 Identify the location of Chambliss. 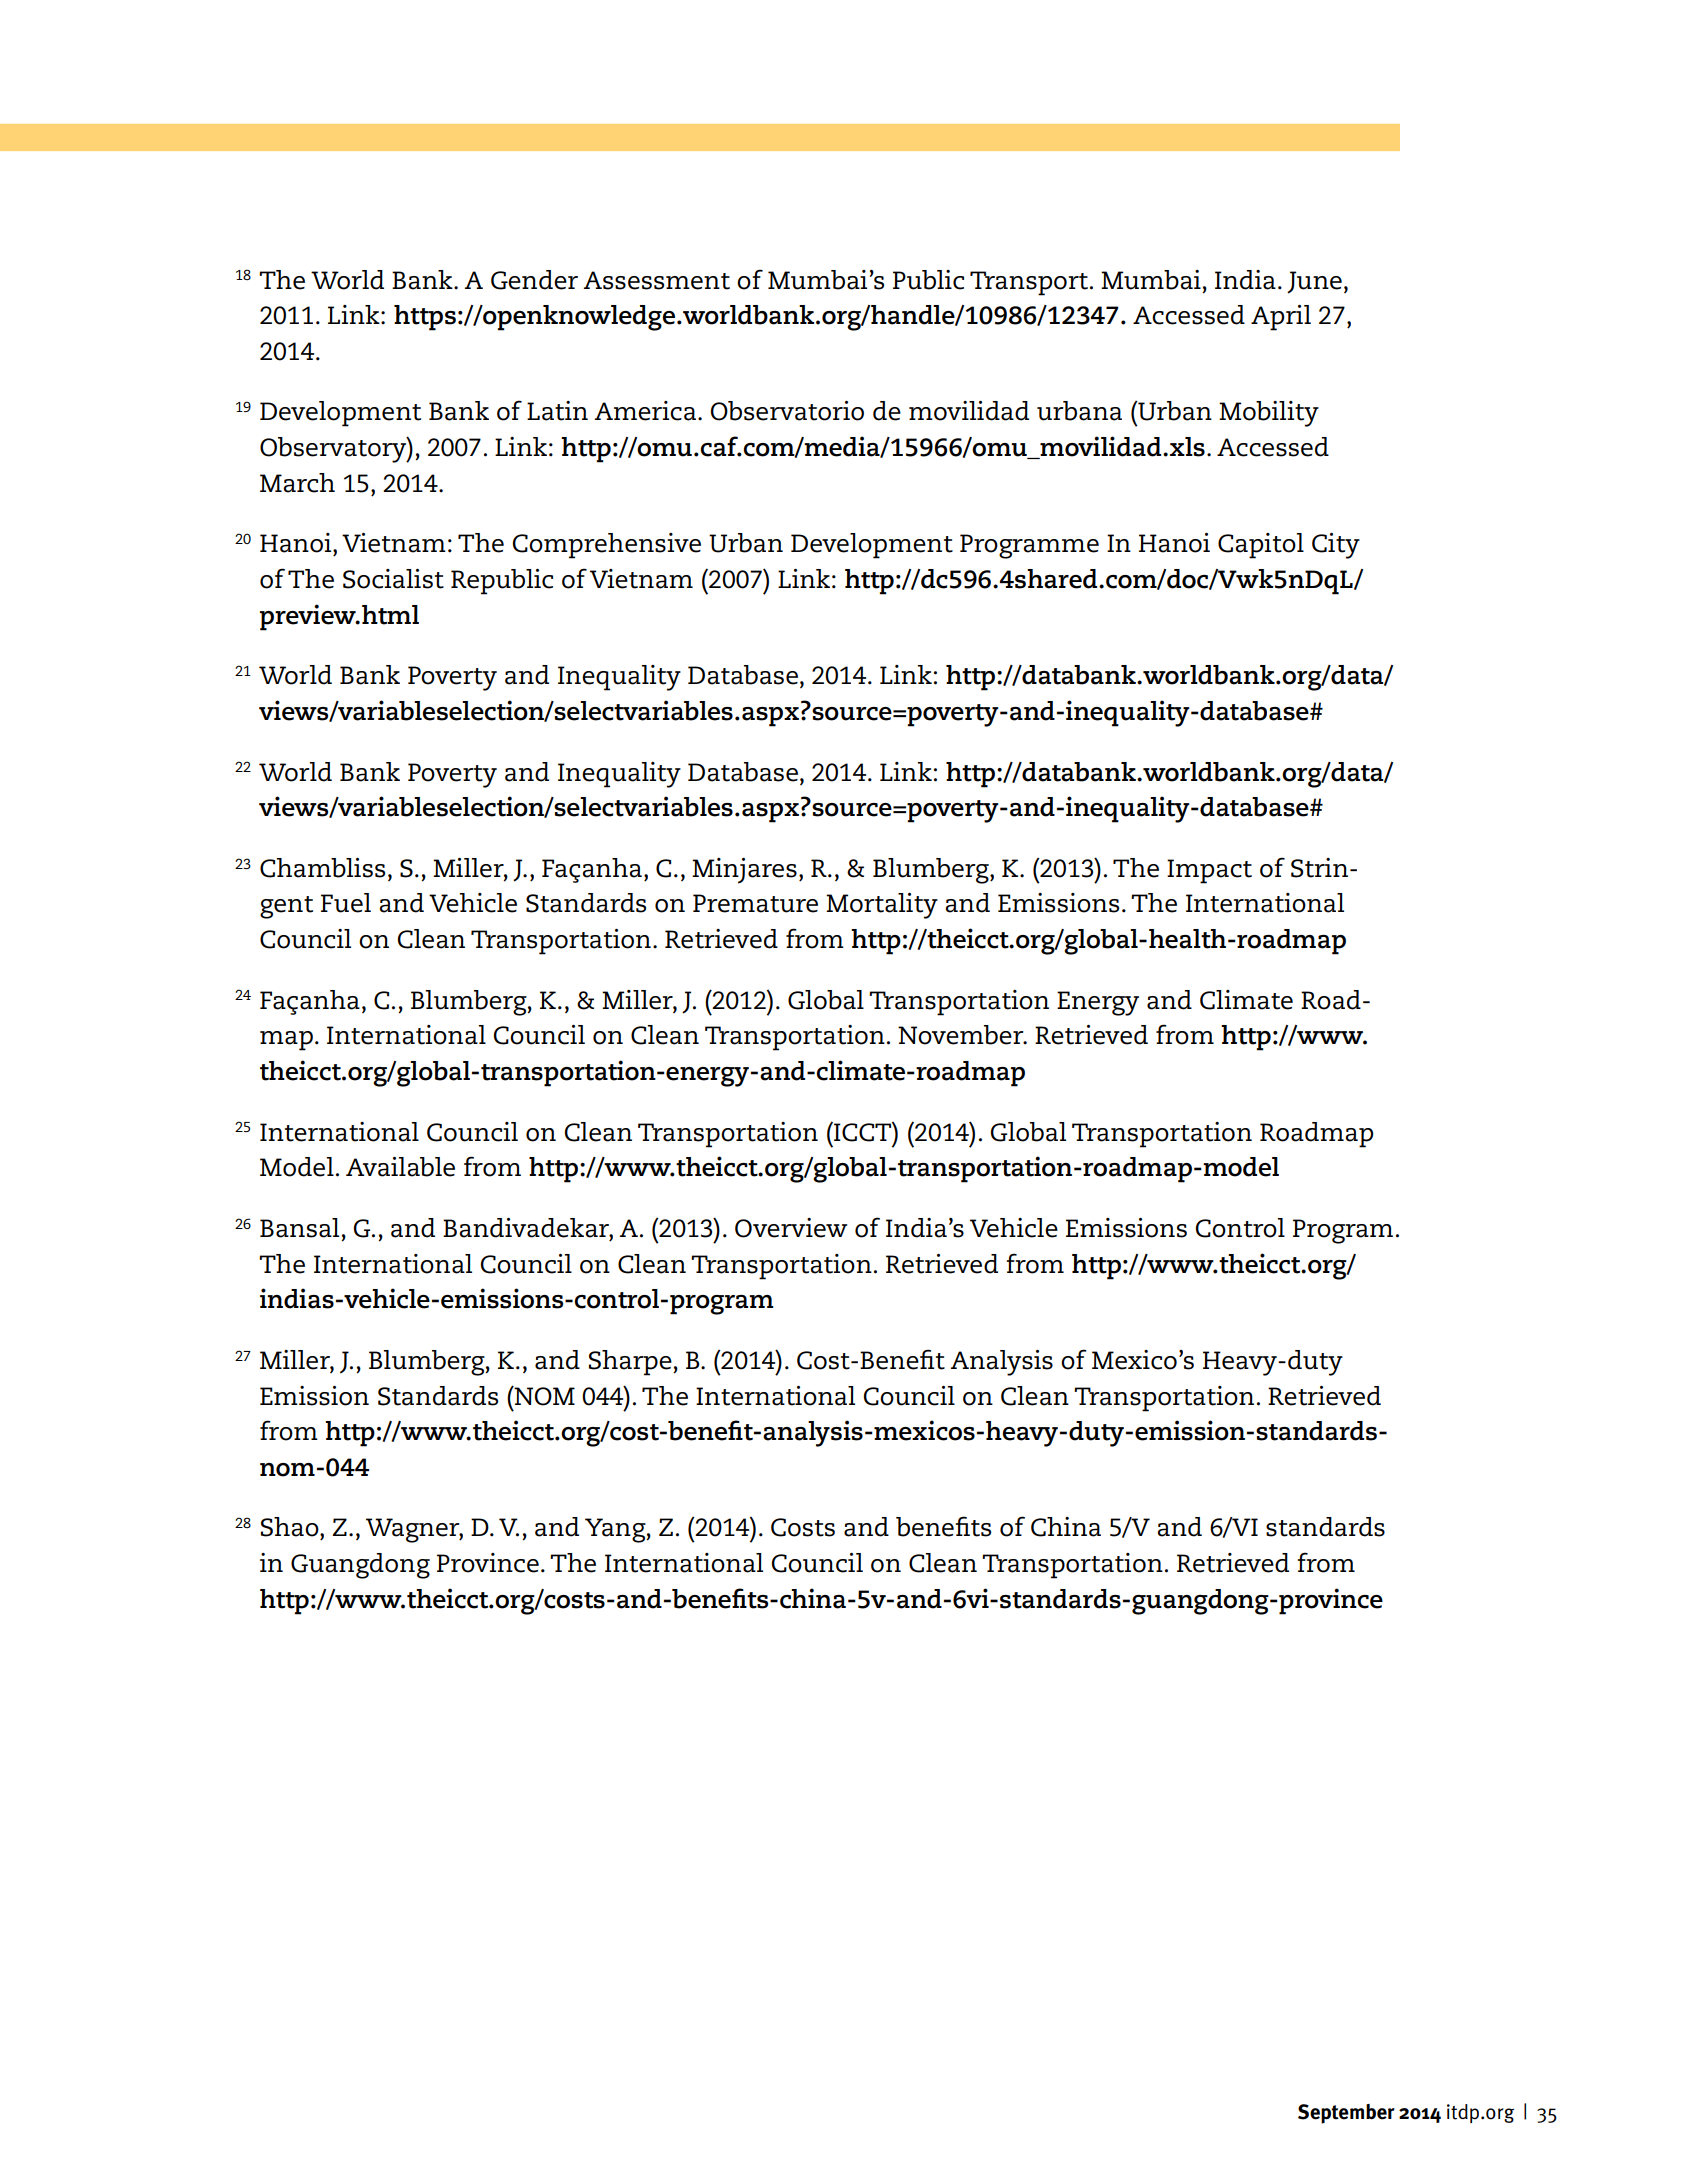
(322, 868).
